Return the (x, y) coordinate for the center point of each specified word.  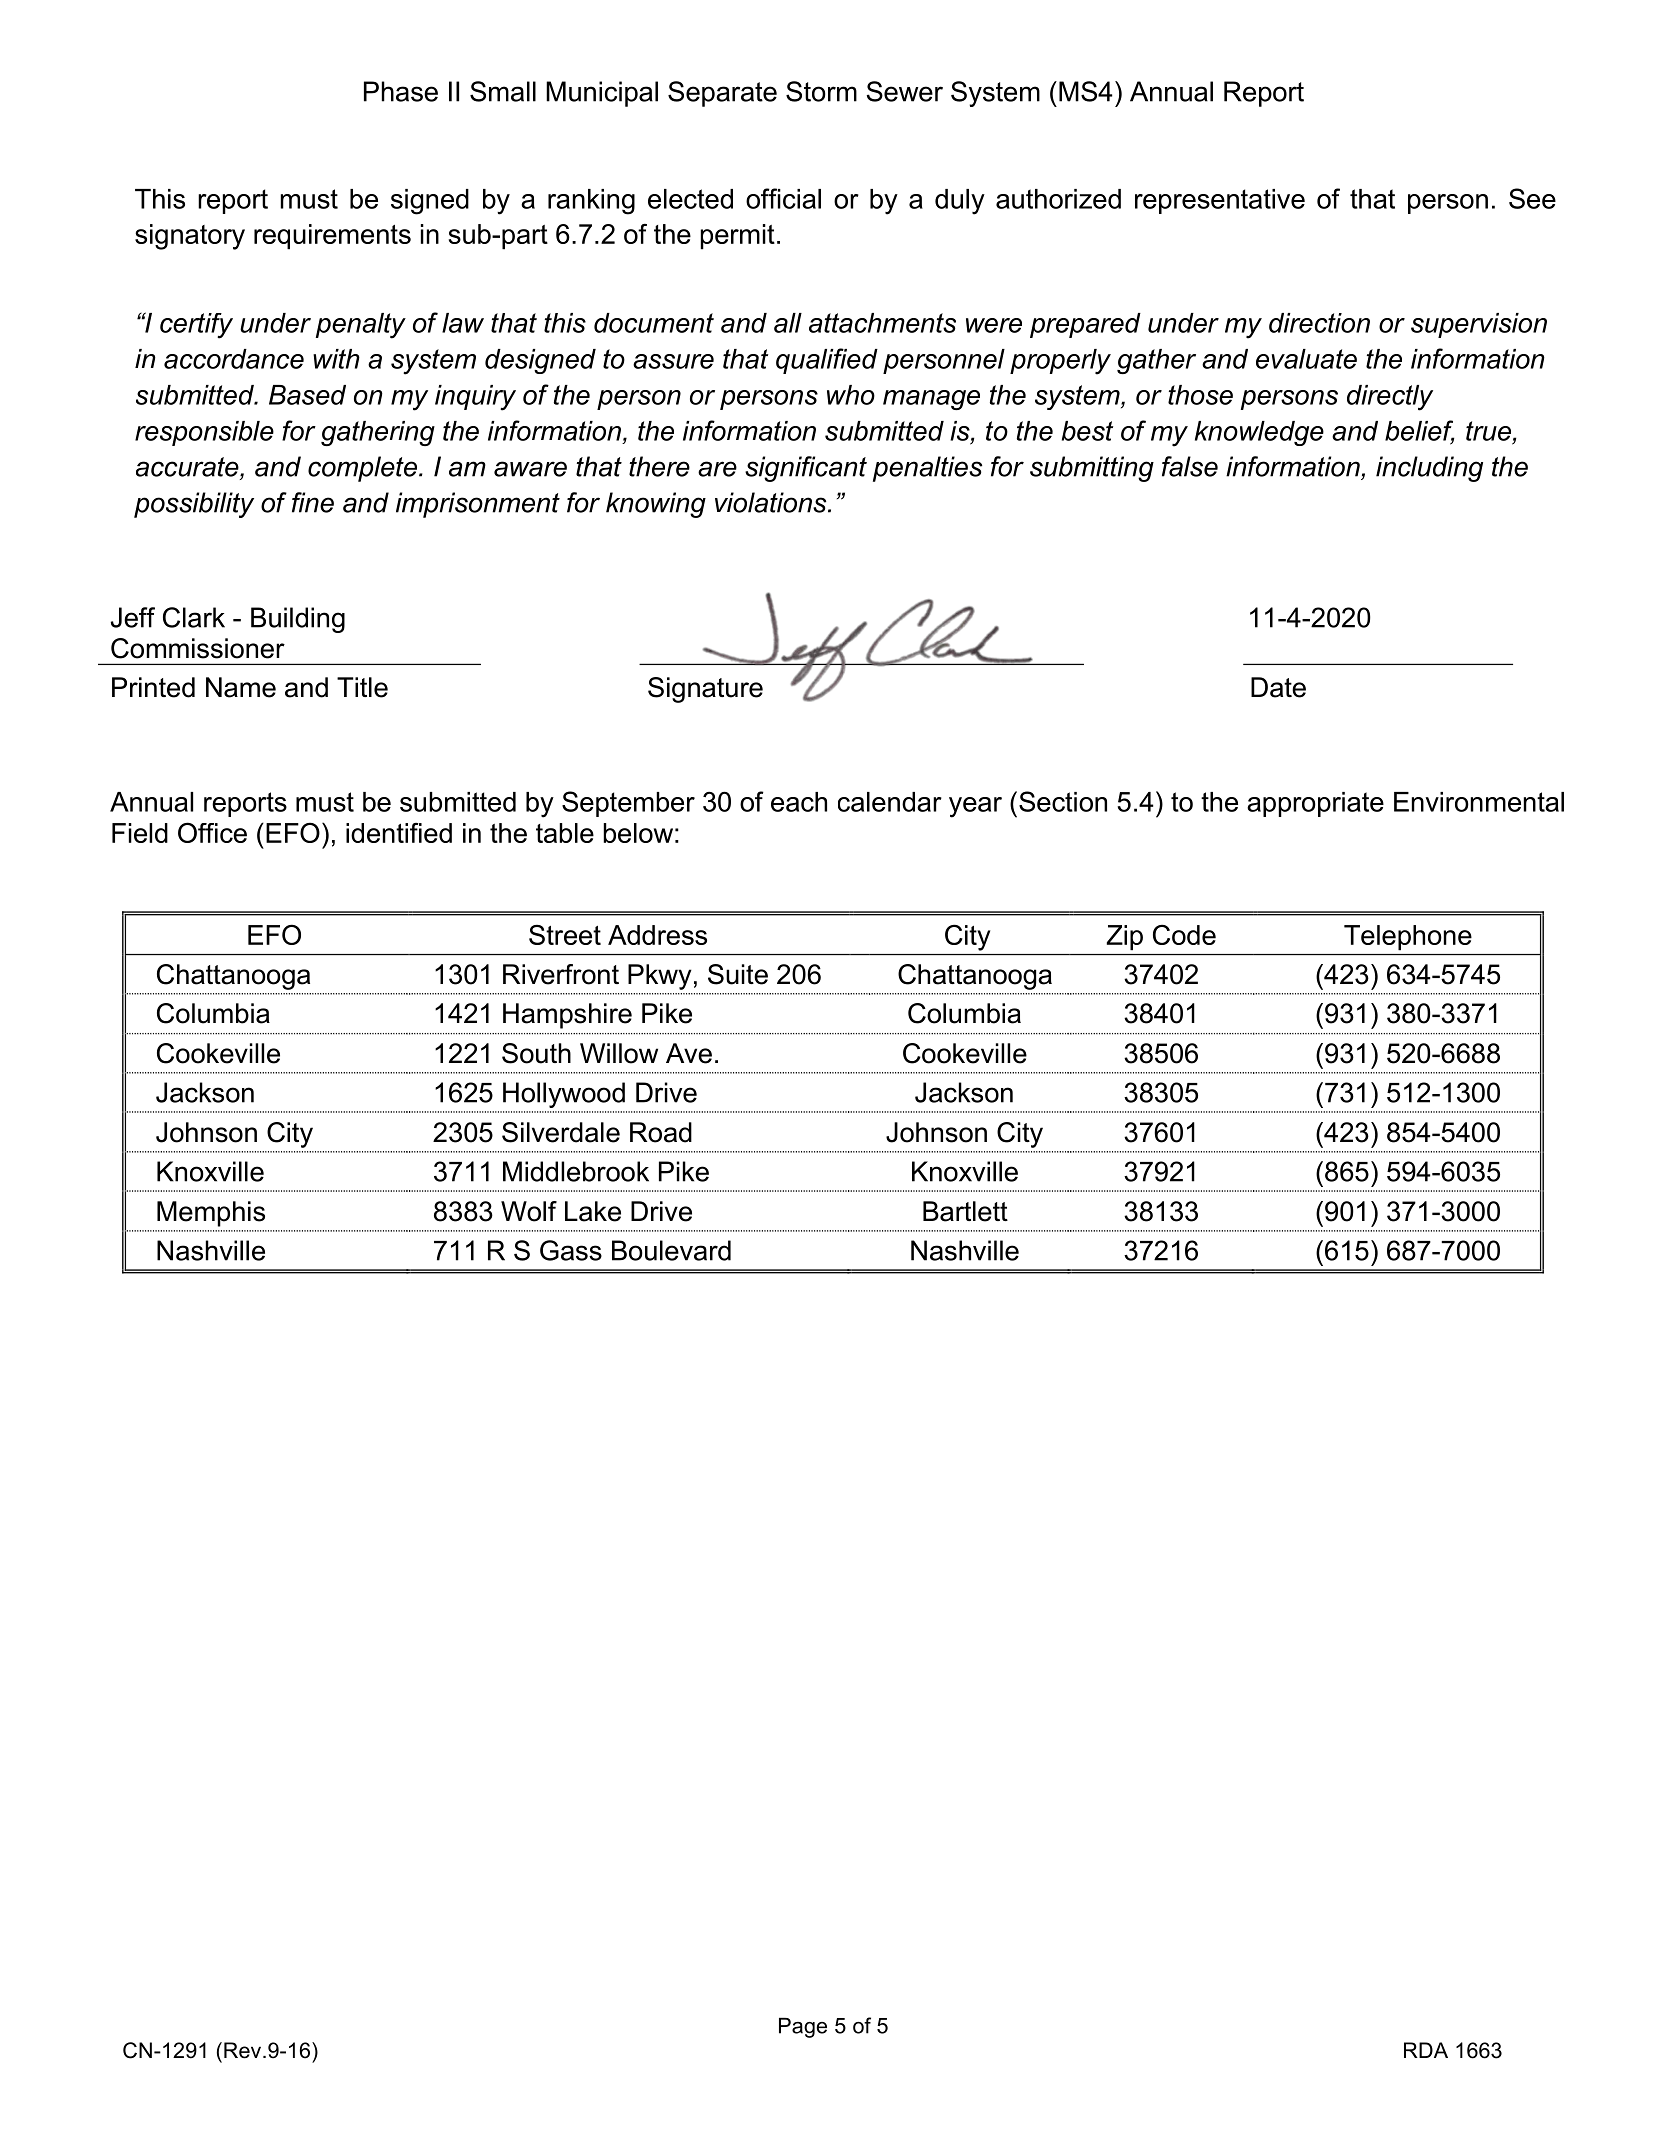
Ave (689, 1053)
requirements (332, 237)
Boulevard (671, 1250)
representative (1220, 201)
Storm (821, 91)
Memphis (211, 1214)
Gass (571, 1250)
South (536, 1053)
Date (1278, 687)
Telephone (1408, 937)
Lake (593, 1211)
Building (298, 620)
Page (803, 2028)
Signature (705, 690)
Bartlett (965, 1211)
